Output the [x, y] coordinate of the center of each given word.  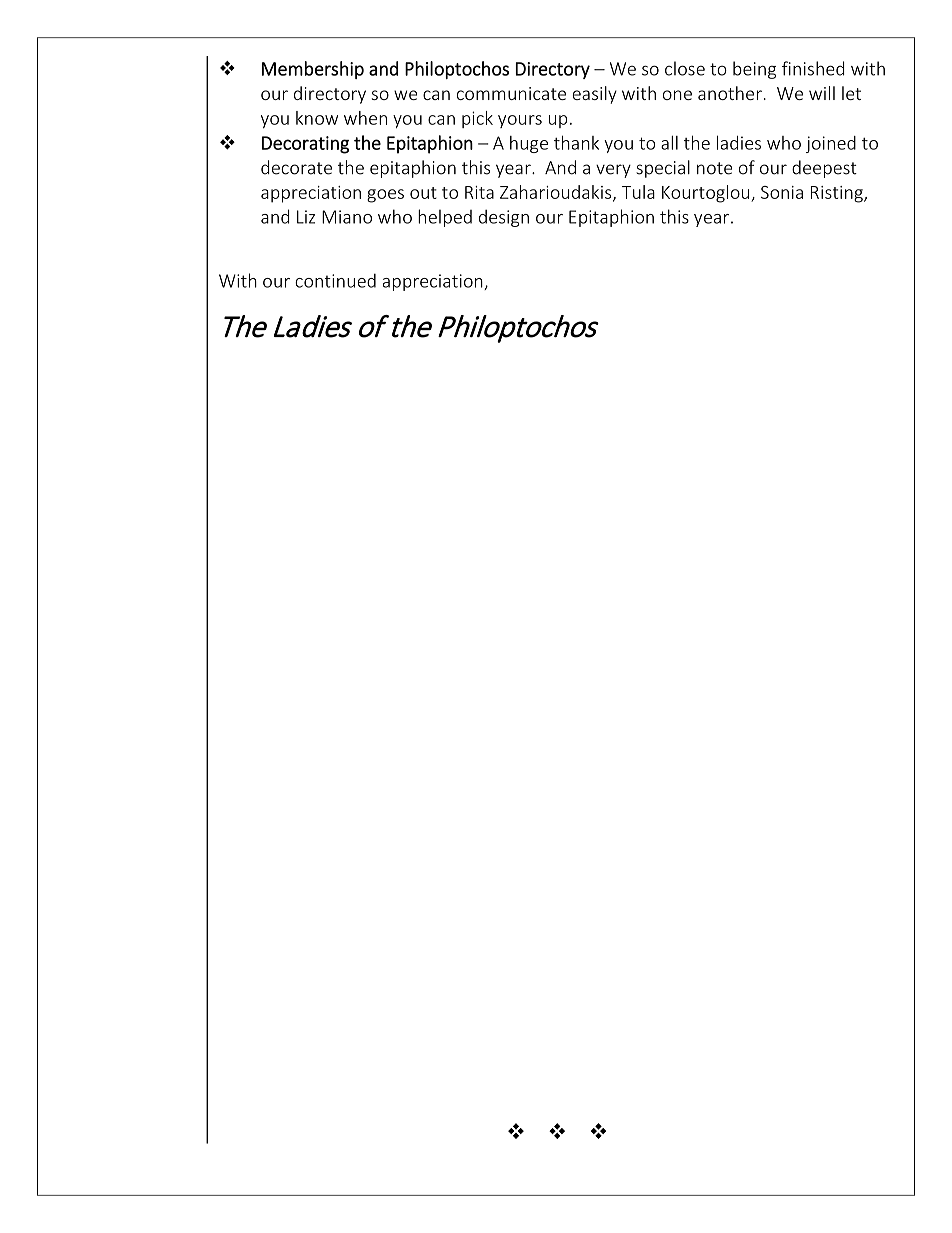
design [504, 218]
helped [445, 218]
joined [831, 144]
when [365, 118]
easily [594, 95]
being [754, 70]
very [613, 171]
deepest [824, 169]
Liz [306, 217]
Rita [479, 192]
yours [520, 121]
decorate [296, 167]
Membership [313, 70]
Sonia [782, 192]
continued [335, 280]
